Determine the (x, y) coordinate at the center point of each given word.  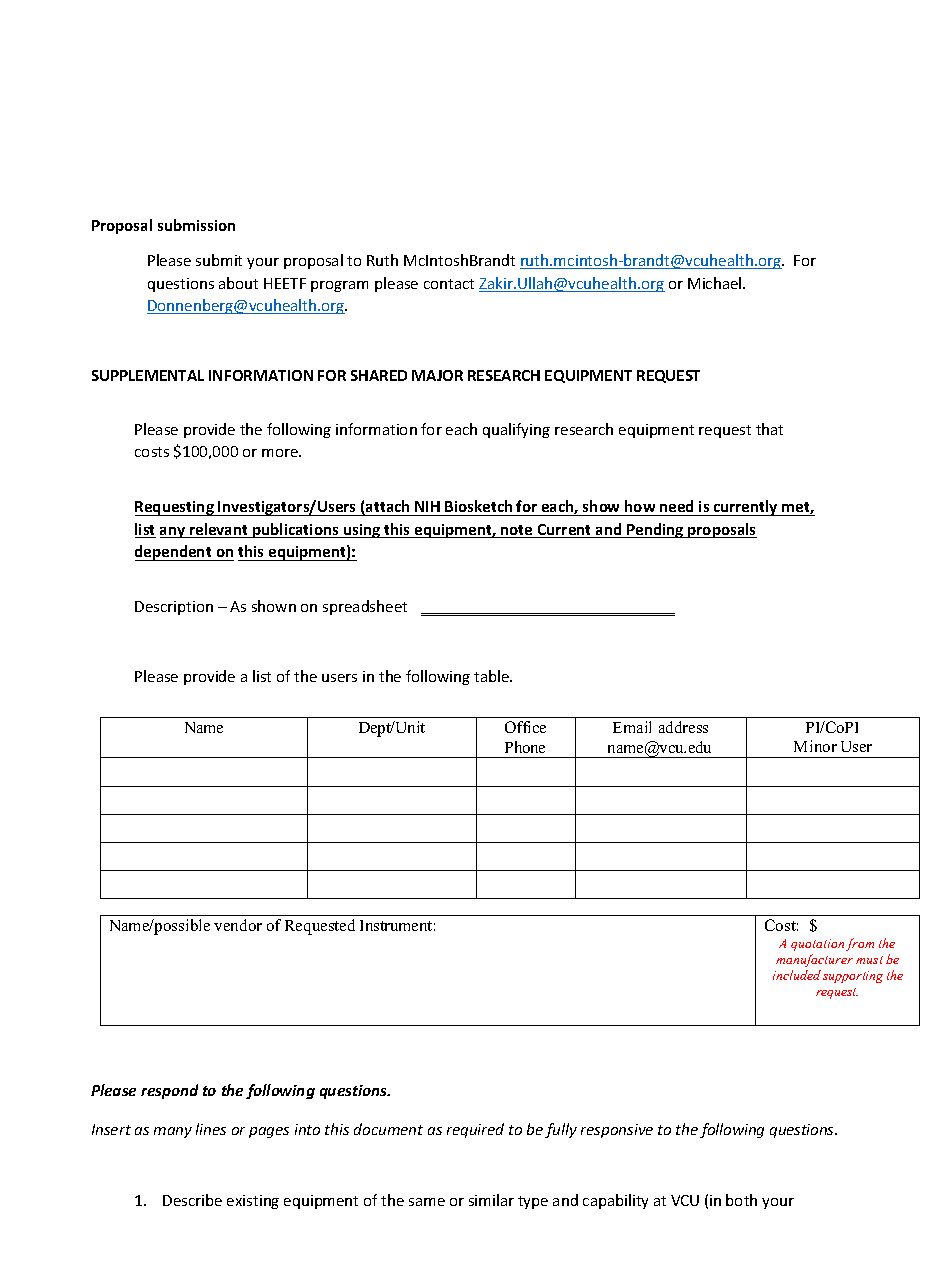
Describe (192, 1200)
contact (449, 284)
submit (219, 260)
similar (491, 1200)
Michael (716, 283)
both (741, 1200)
